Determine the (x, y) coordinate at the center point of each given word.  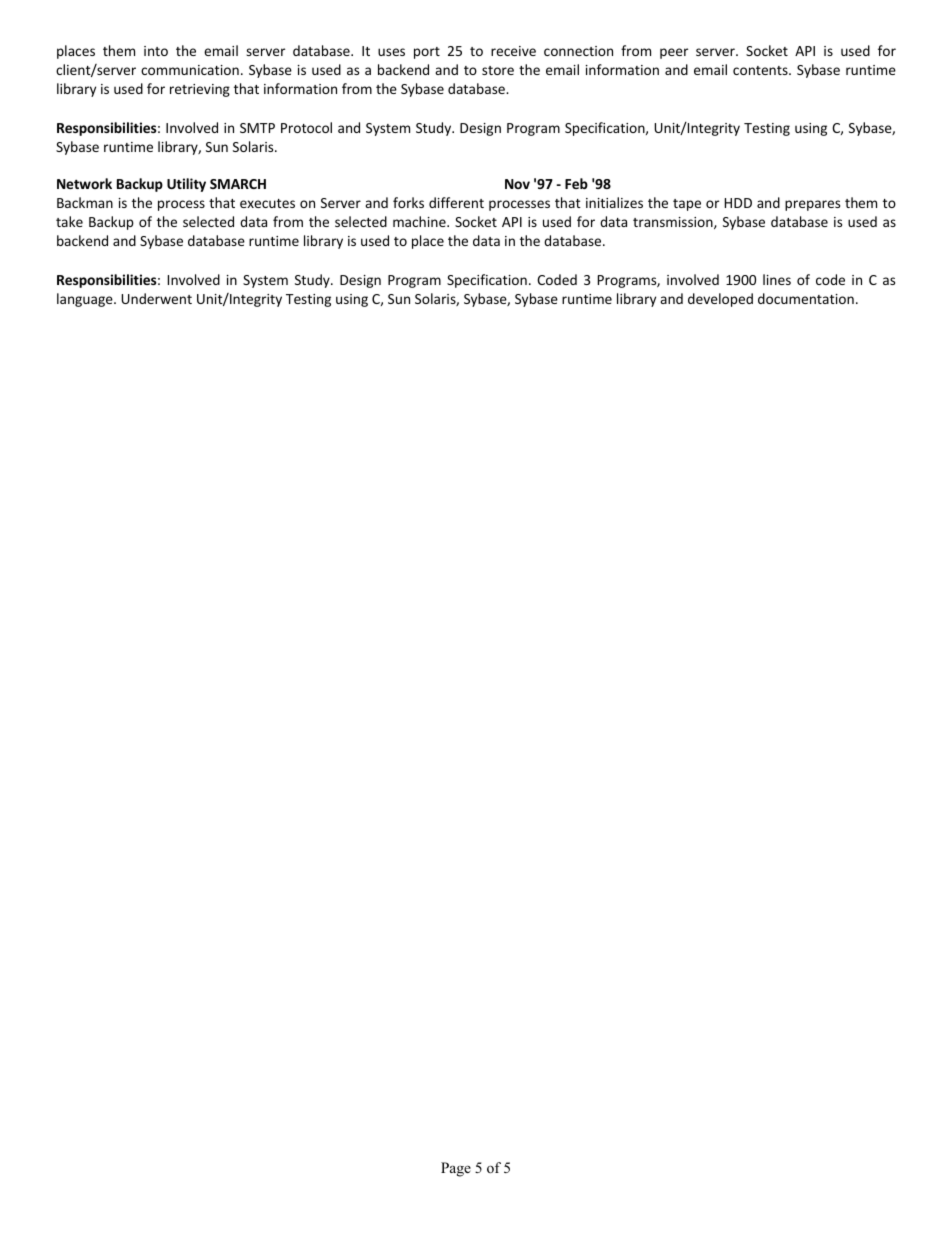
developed (720, 300)
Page (456, 1169)
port (427, 53)
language (86, 300)
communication (190, 70)
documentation (806, 298)
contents (761, 70)
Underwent (156, 298)
